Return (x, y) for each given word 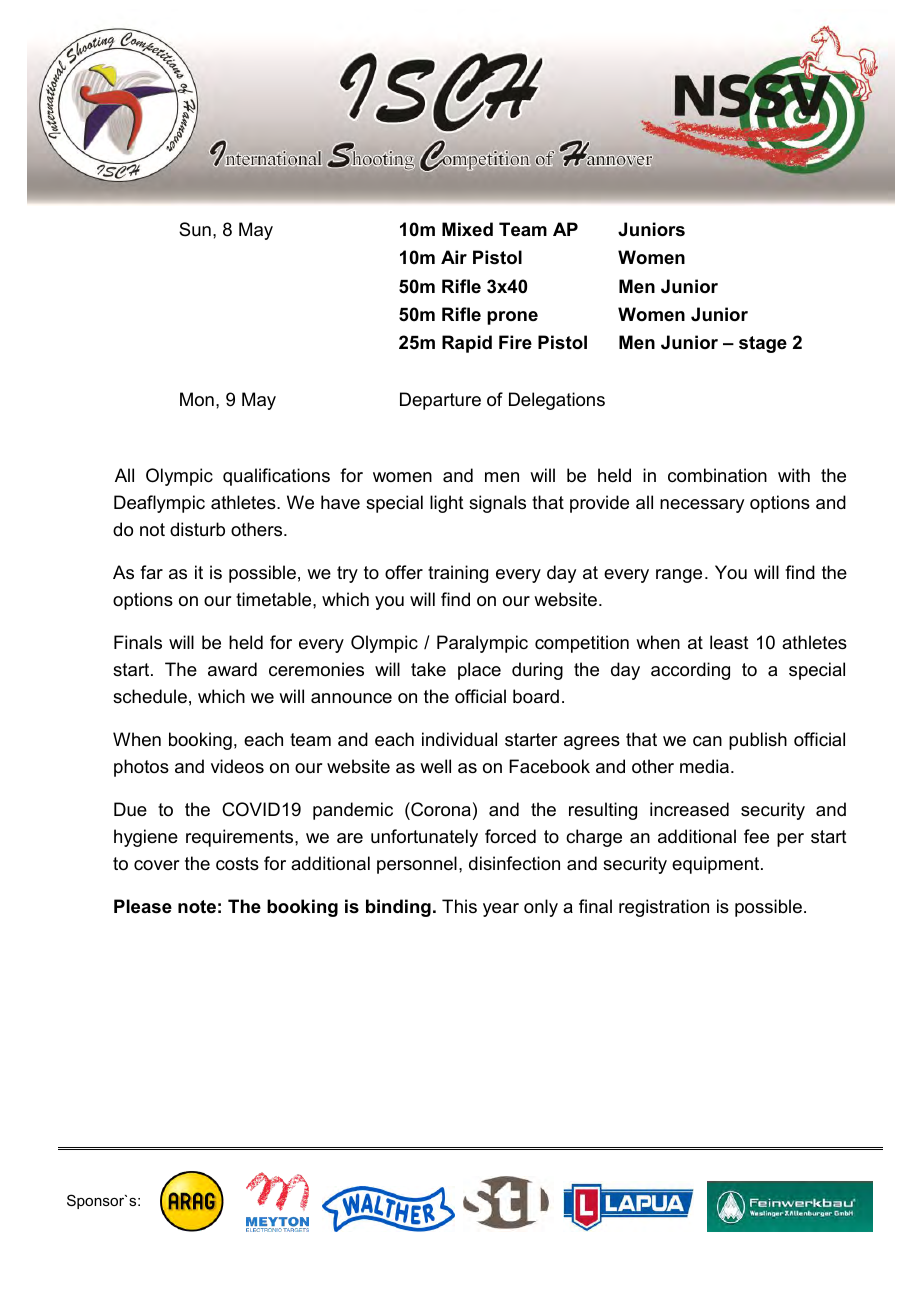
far (151, 572)
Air (454, 257)
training (458, 574)
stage (763, 344)
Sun (195, 229)
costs (237, 864)
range (679, 576)
